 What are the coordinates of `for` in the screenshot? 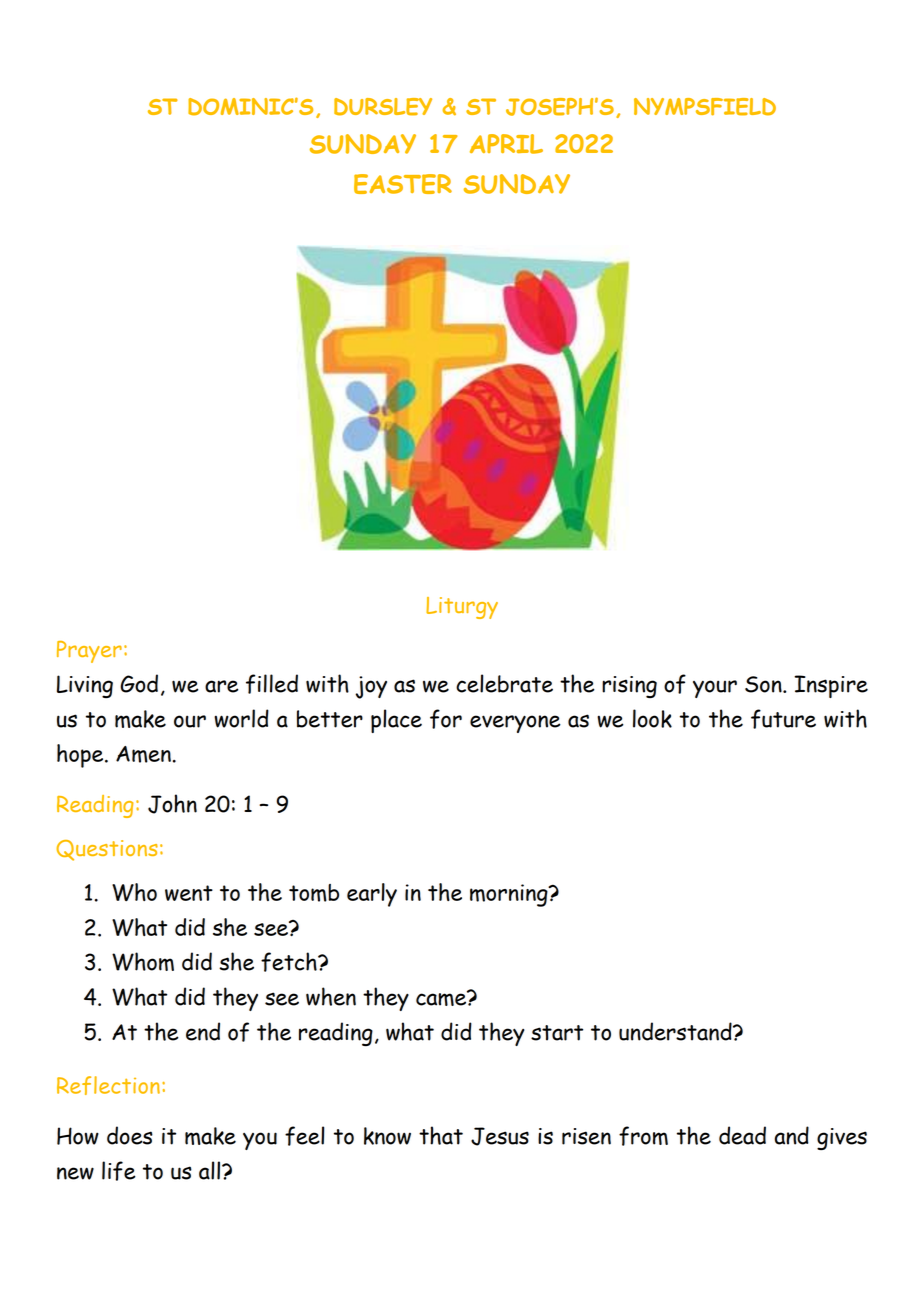 It's located at (446, 719).
